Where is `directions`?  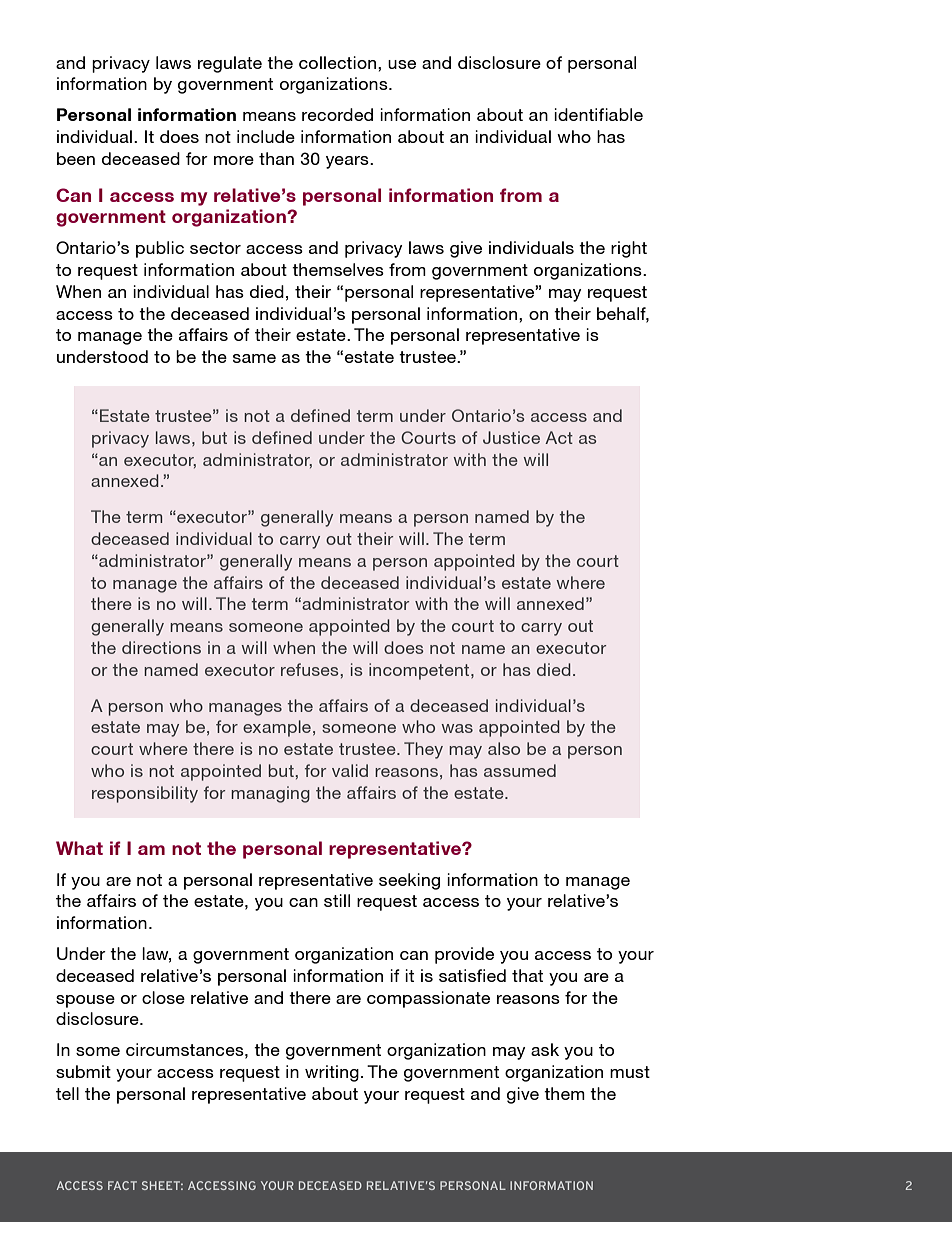 directions is located at coordinates (161, 647).
